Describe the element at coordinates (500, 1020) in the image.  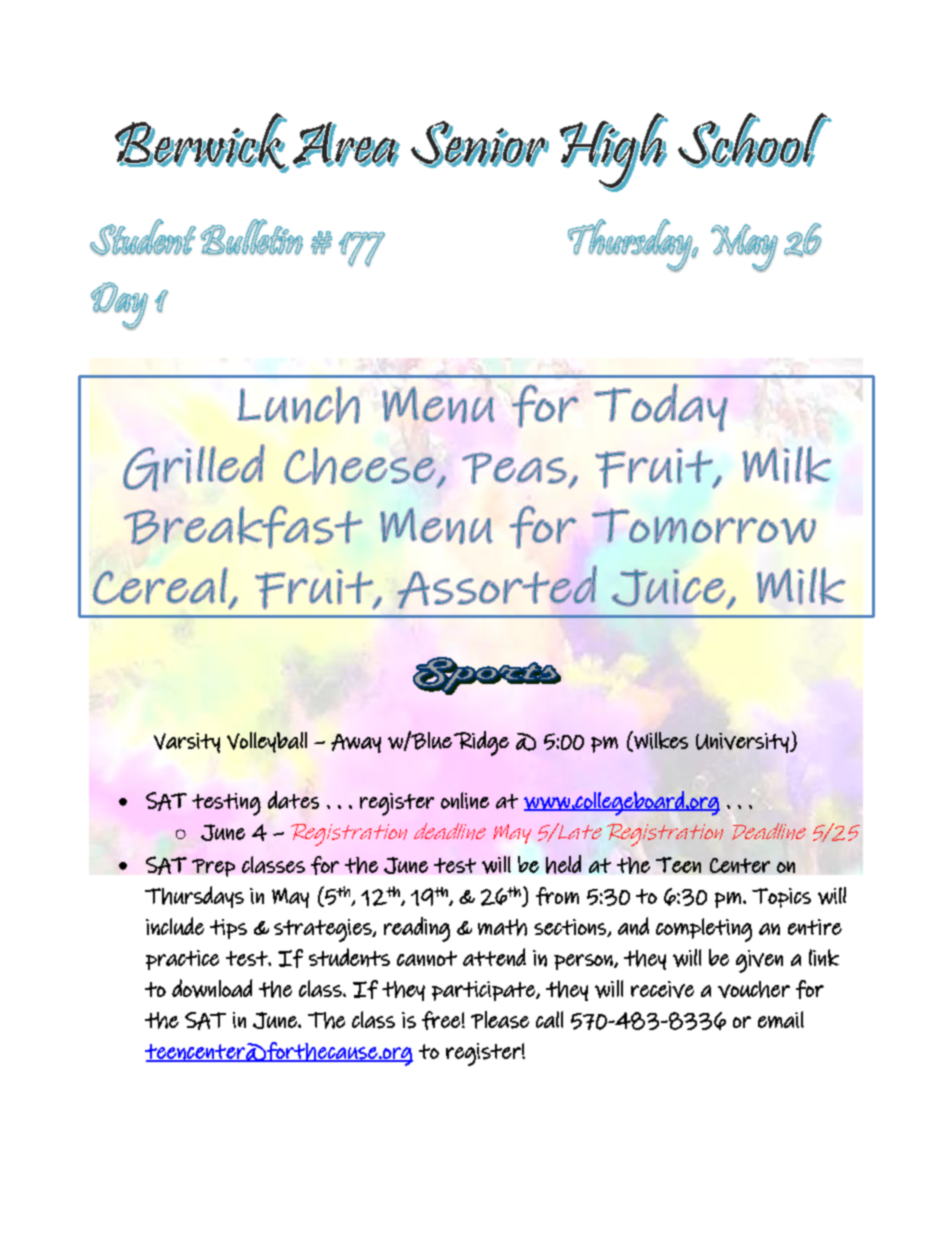
I see `Please` at that location.
